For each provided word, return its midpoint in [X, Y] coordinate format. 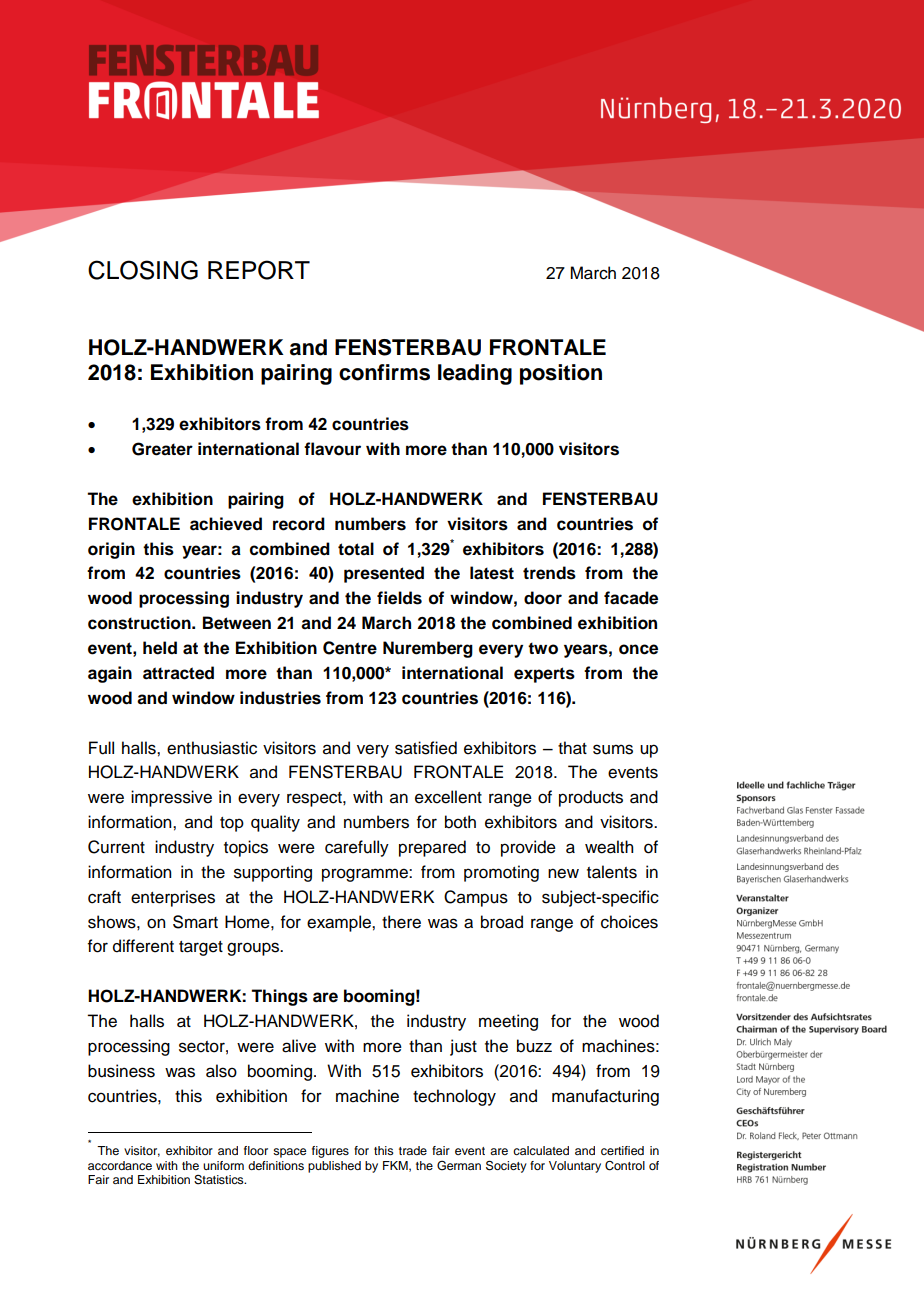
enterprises [173, 898]
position [561, 374]
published [334, 1167]
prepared [432, 848]
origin [111, 550]
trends [549, 573]
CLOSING [143, 270]
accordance [120, 1165]
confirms [384, 372]
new [563, 873]
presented [384, 574]
